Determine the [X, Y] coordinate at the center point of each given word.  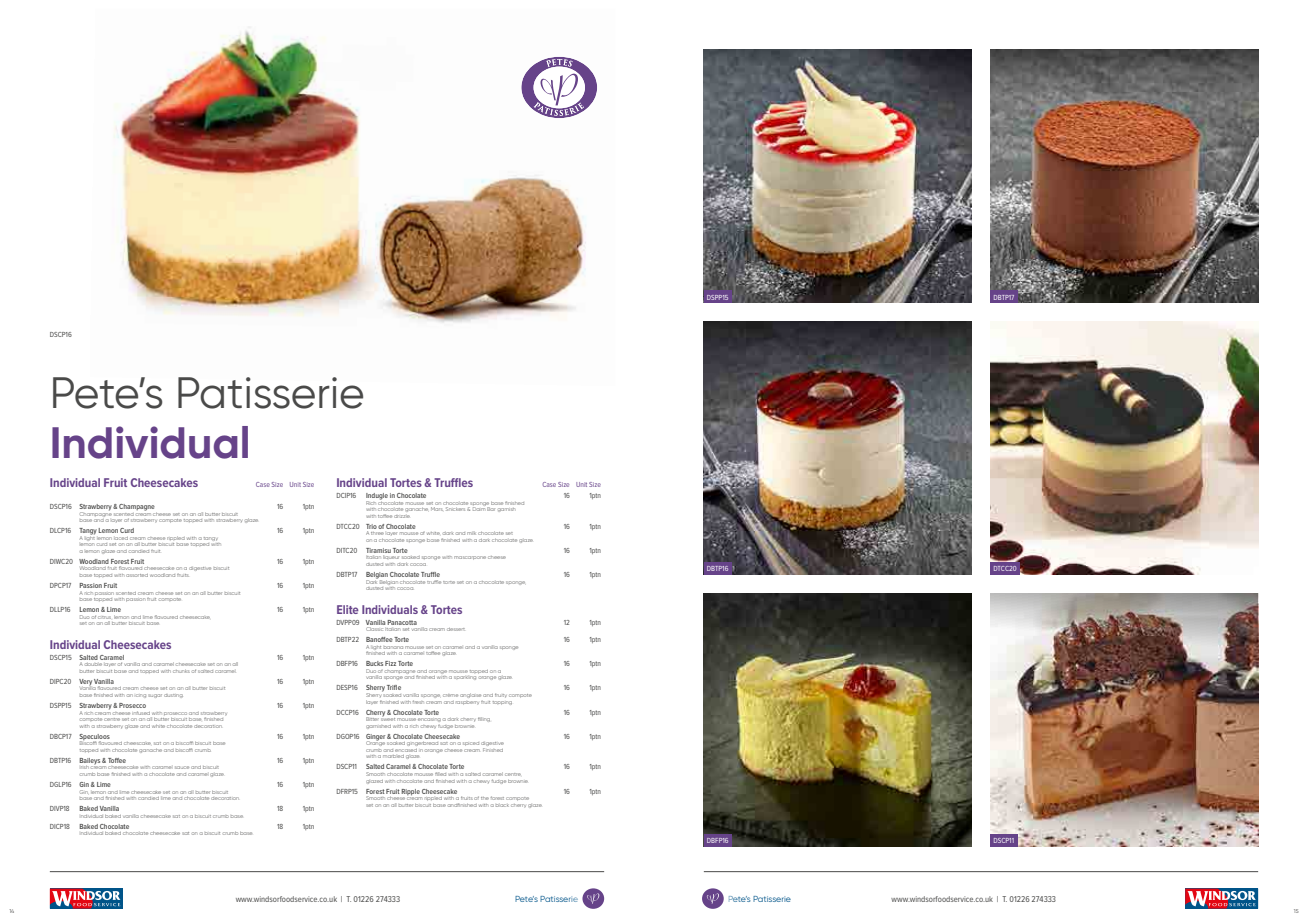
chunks [181, 671]
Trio [371, 526]
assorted [137, 575]
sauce [182, 767]
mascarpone [470, 558]
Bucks [374, 663]
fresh [418, 702]
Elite [348, 609]
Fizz [390, 663]
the [485, 798]
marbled [393, 756]
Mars [437, 509]
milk [471, 533]
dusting [173, 696]
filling [484, 719]
